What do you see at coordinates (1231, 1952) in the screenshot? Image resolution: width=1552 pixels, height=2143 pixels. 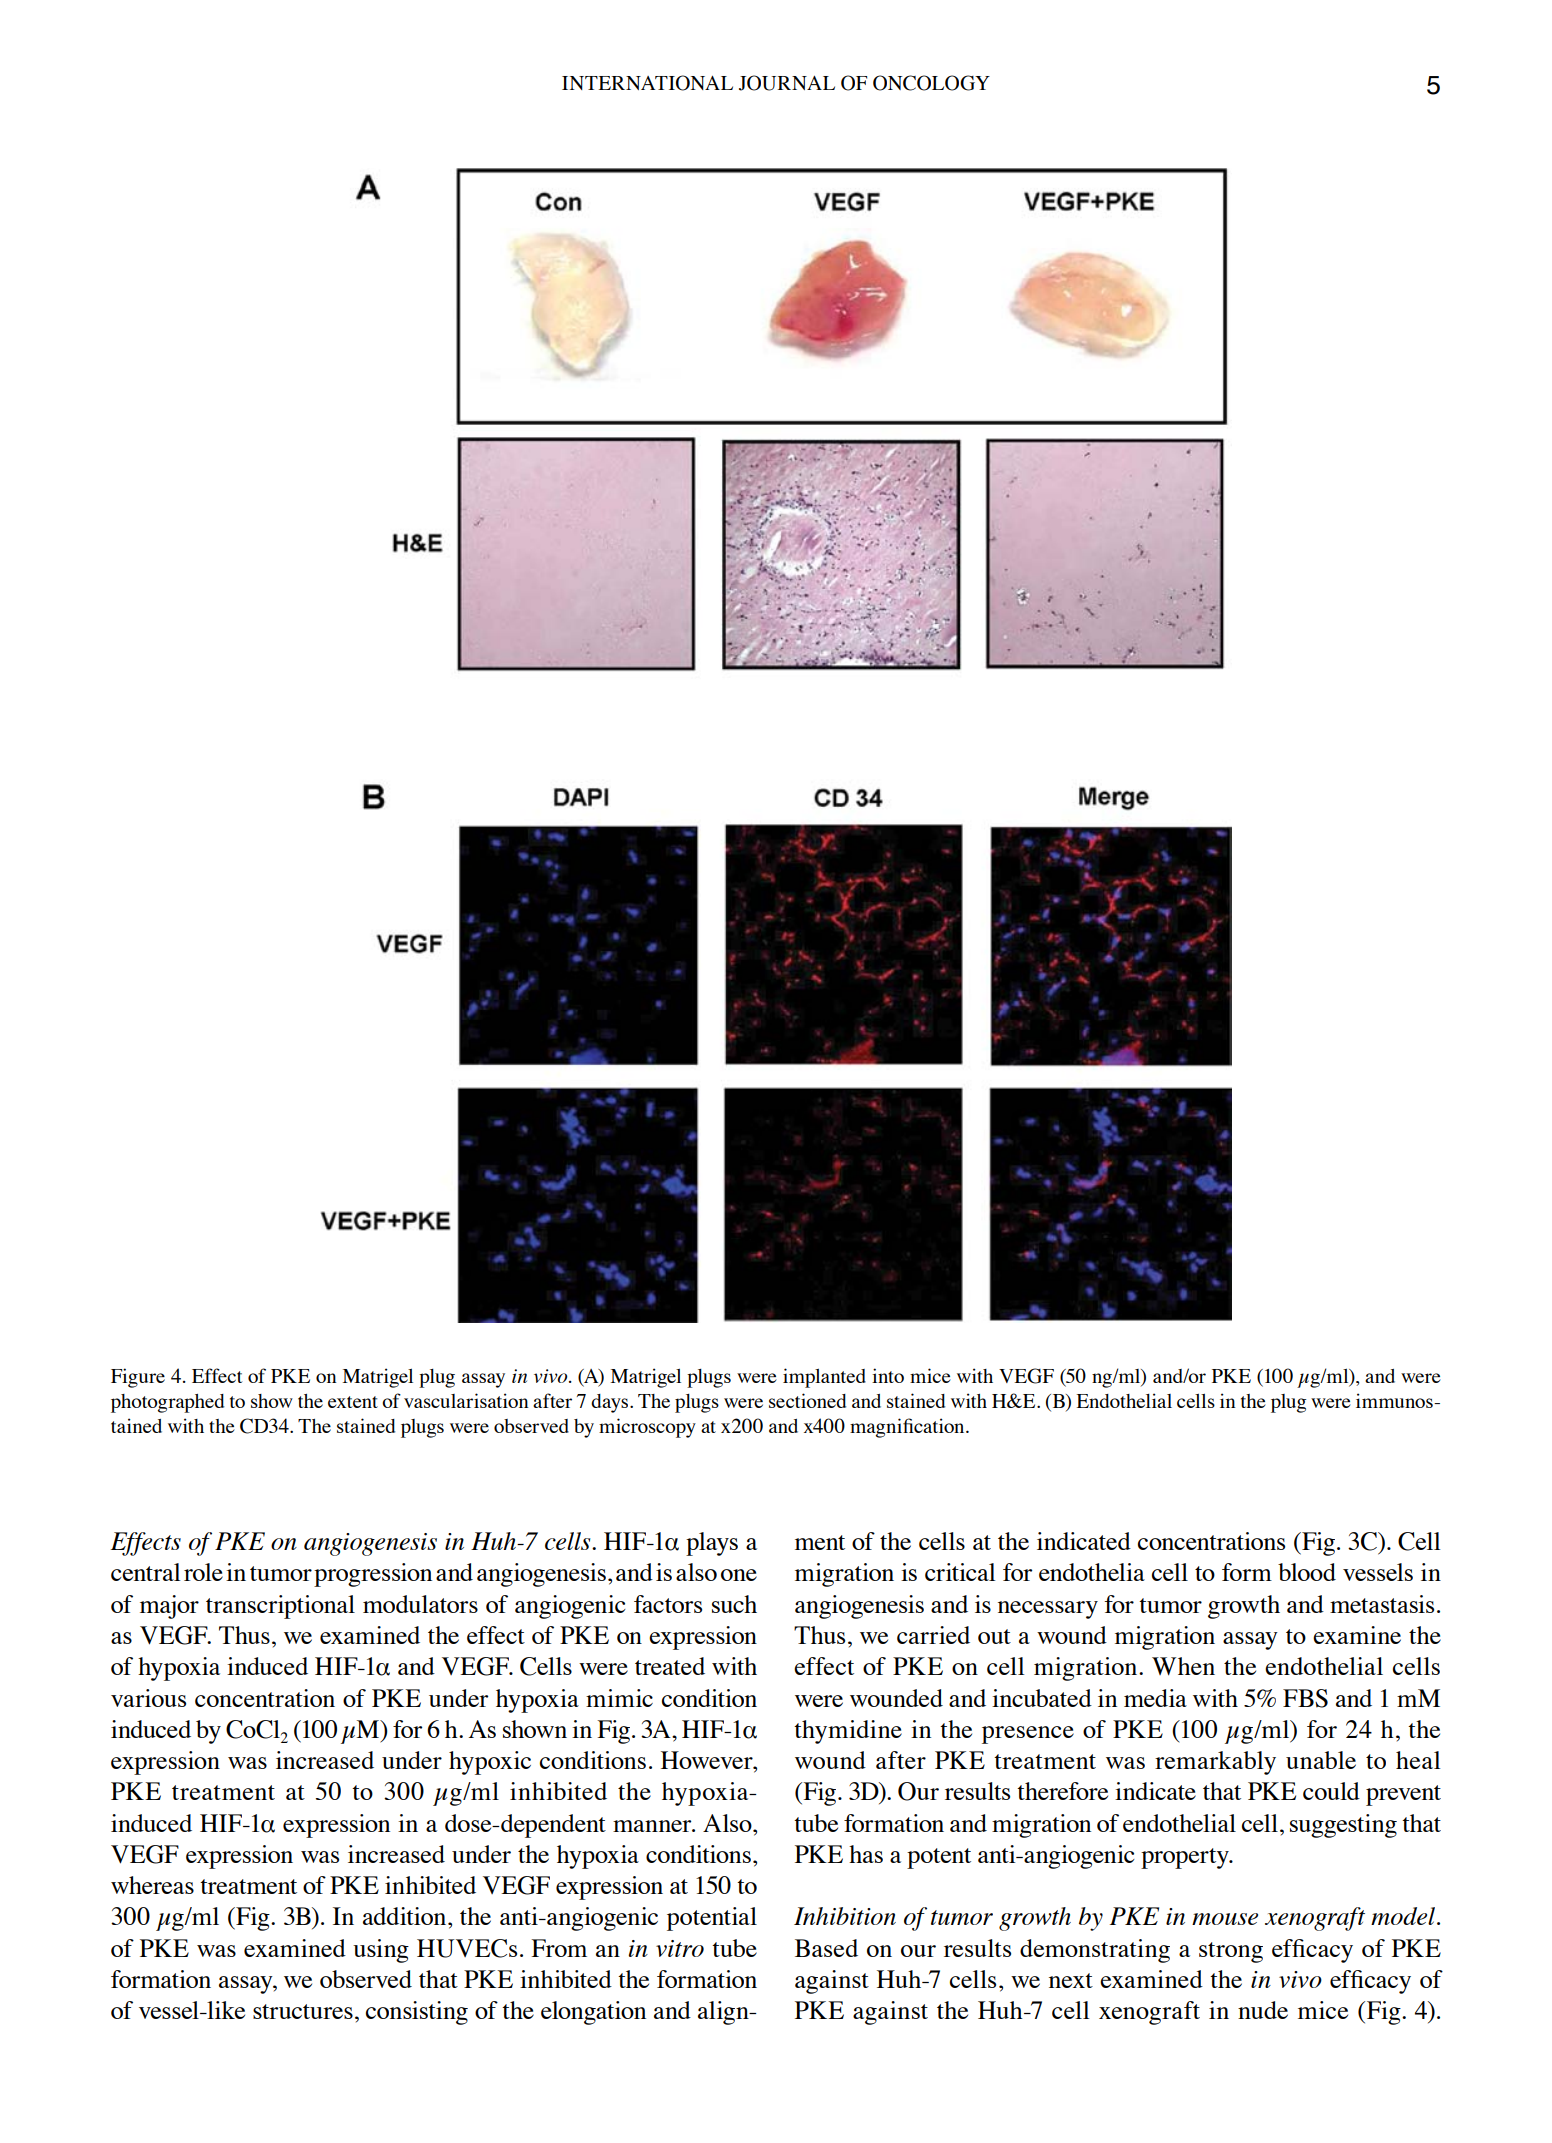 I see `strong` at bounding box center [1231, 1952].
